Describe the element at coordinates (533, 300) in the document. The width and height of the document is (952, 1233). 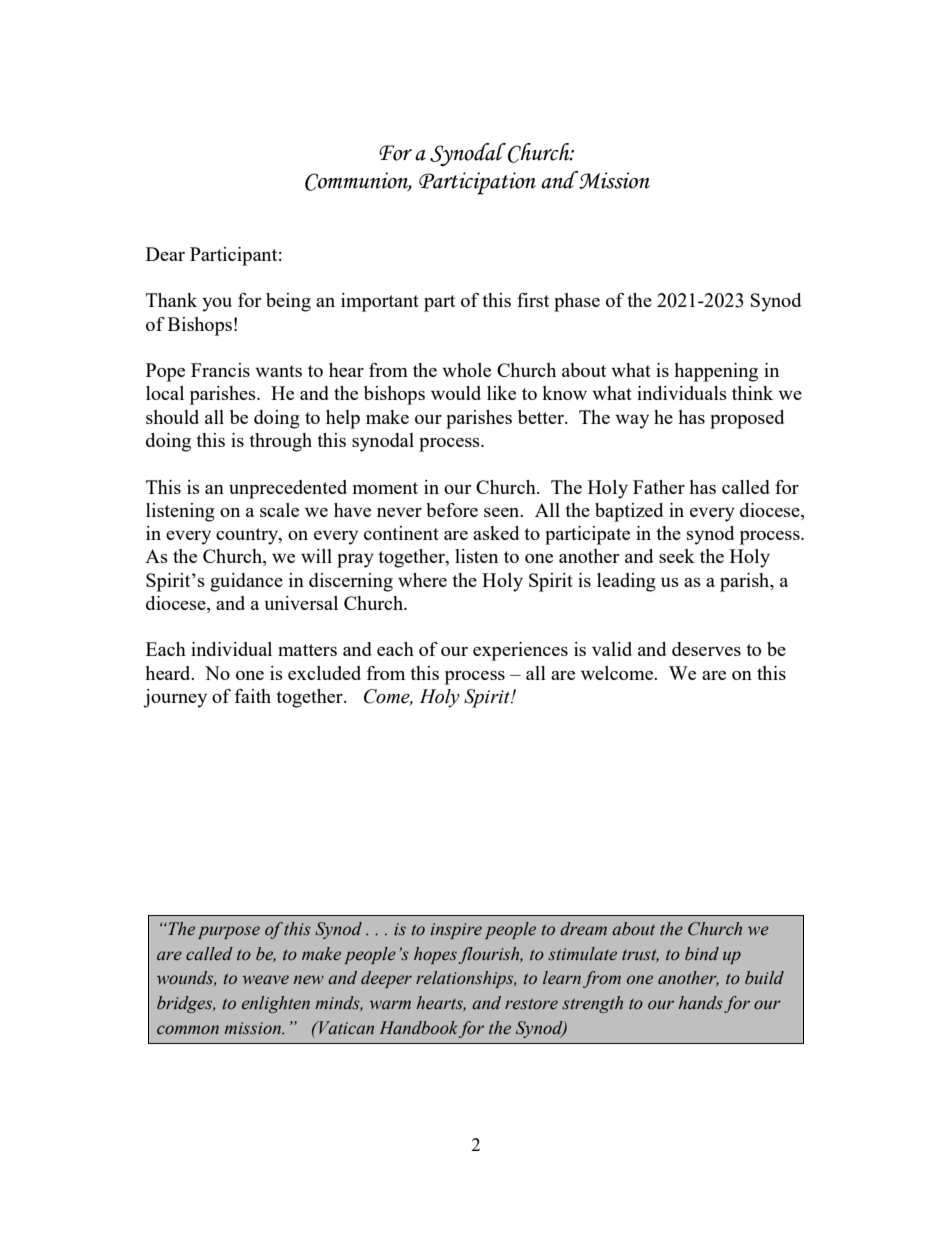
I see `first` at that location.
